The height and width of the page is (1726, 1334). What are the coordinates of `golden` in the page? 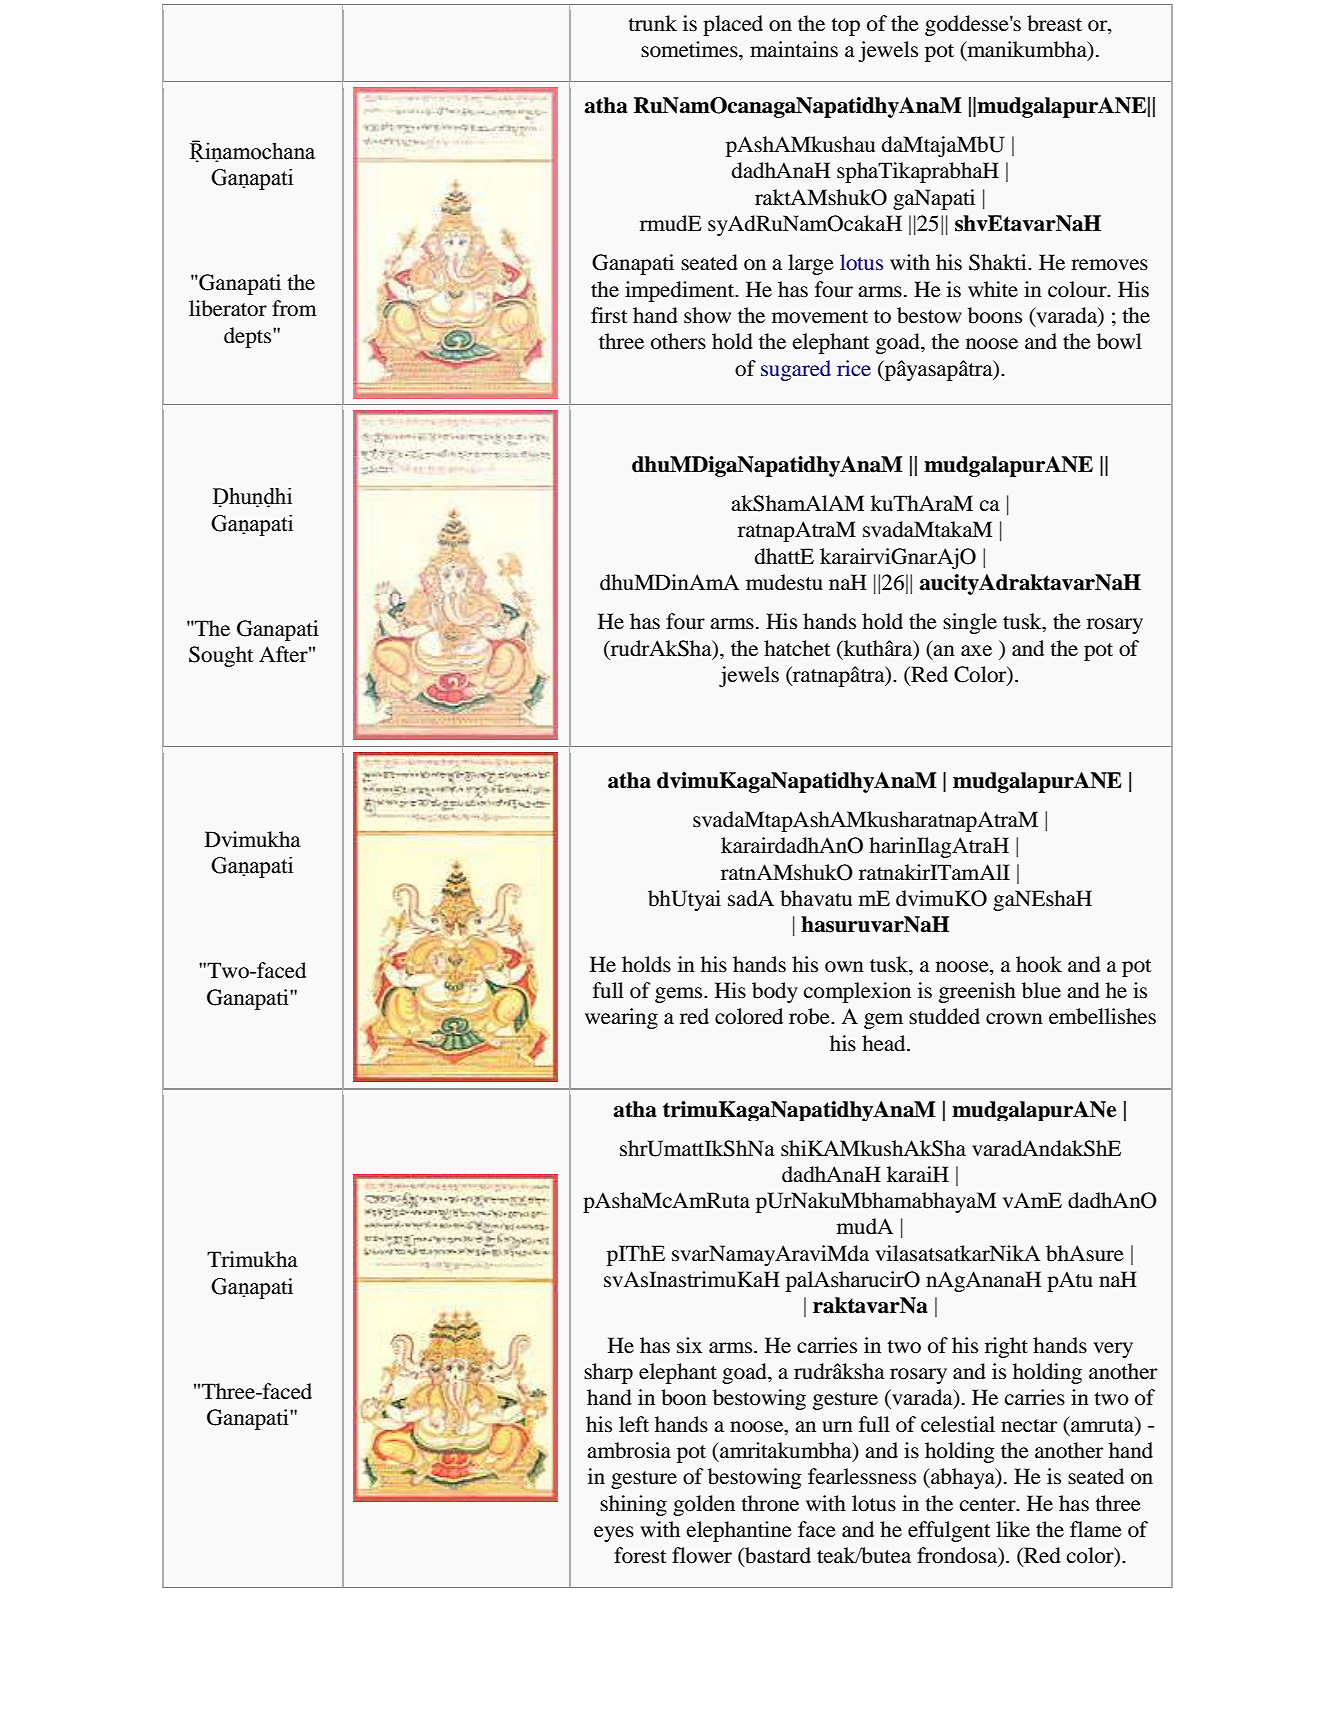 It's located at (704, 1505).
